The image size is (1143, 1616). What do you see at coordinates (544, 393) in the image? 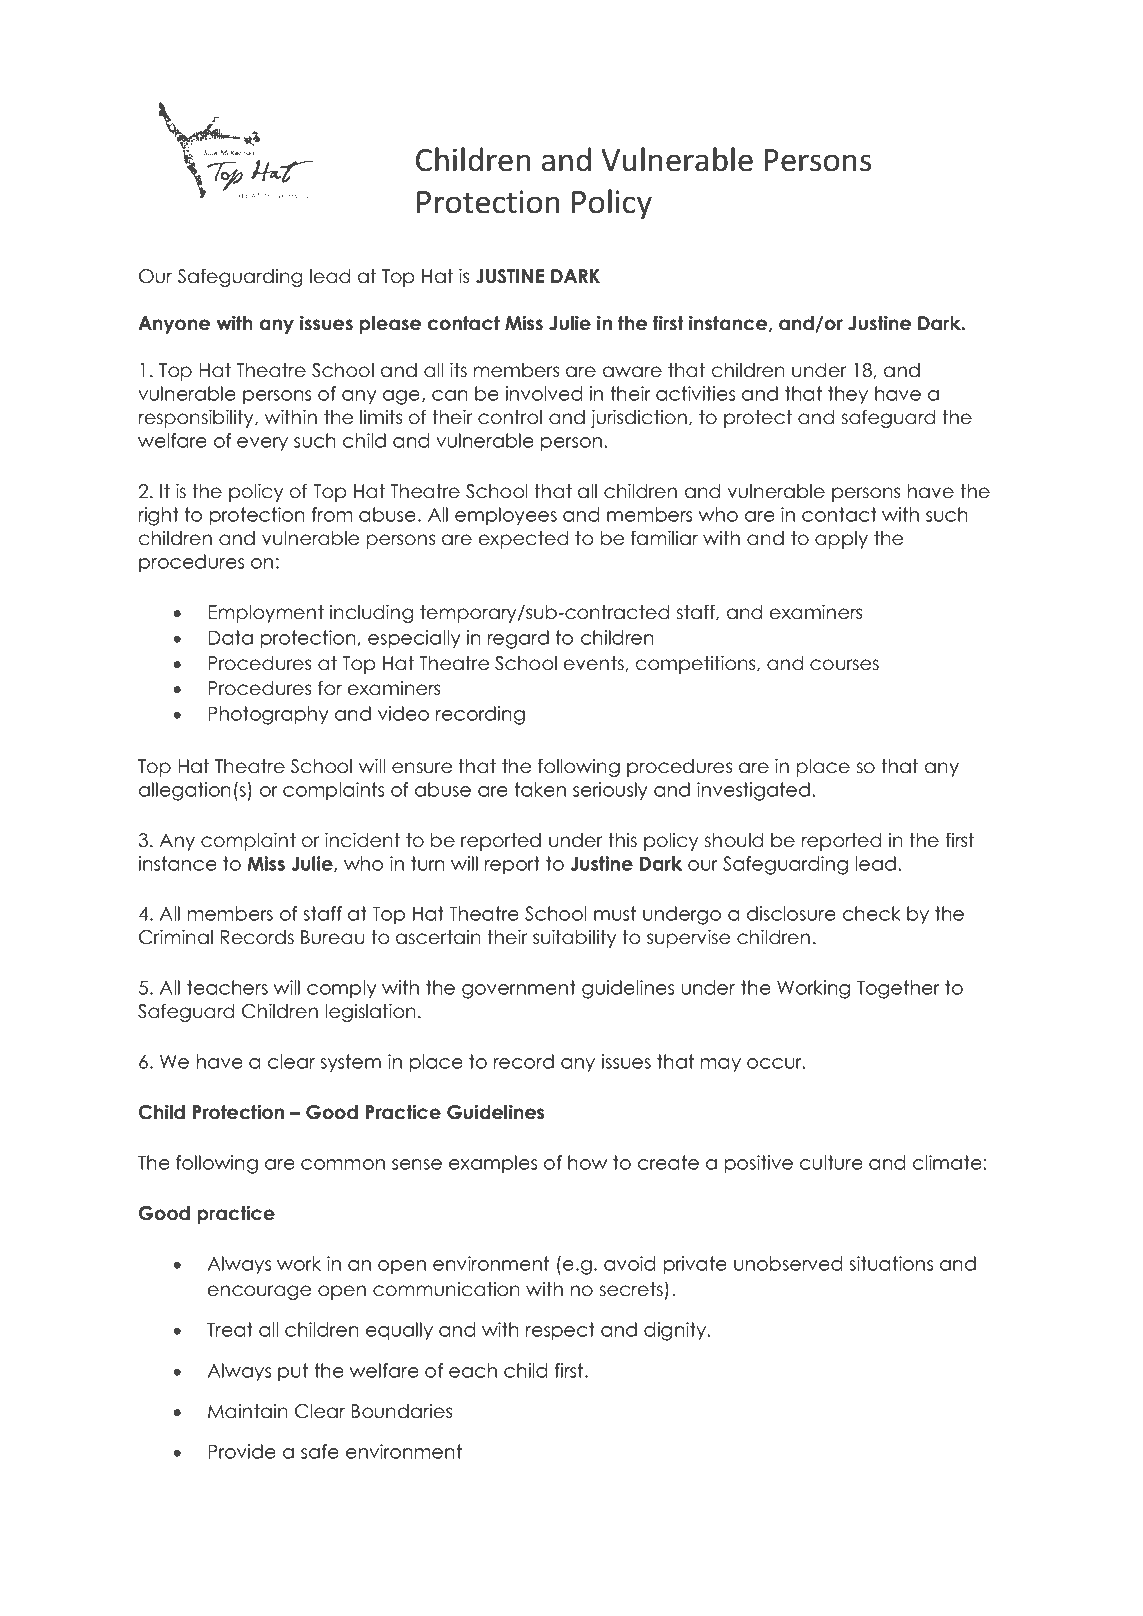
I see `involved` at bounding box center [544, 393].
